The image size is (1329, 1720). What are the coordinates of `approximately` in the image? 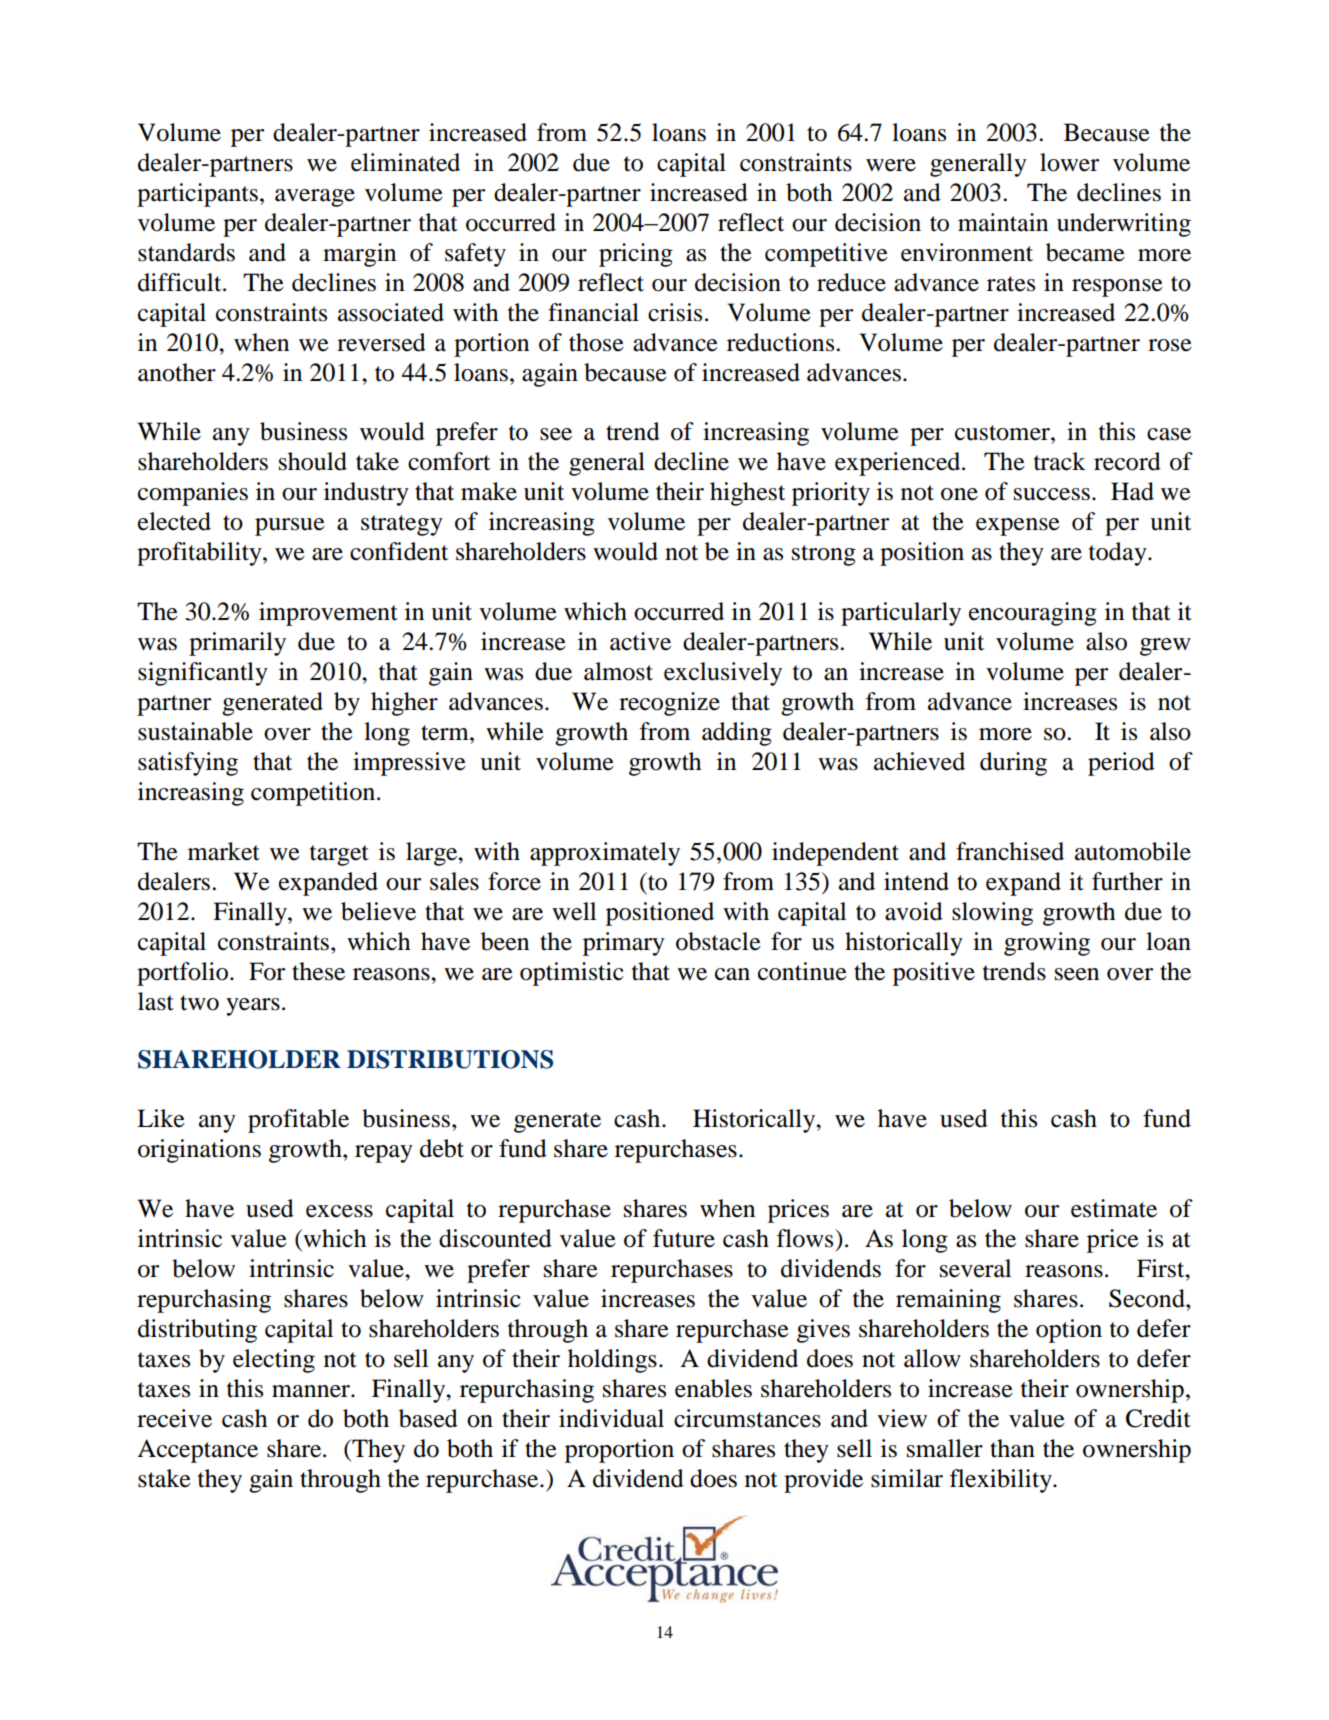 It's located at (605, 854).
